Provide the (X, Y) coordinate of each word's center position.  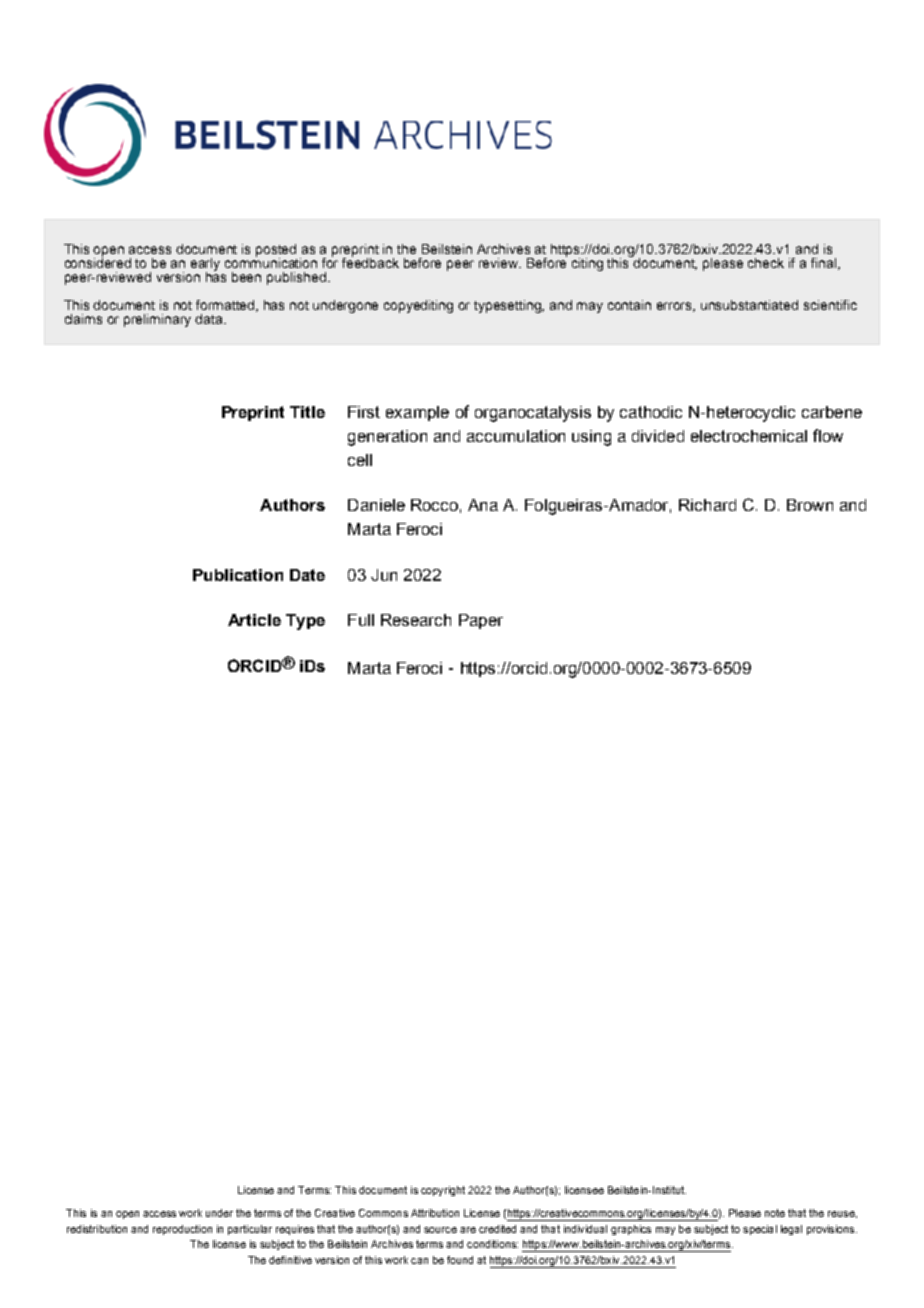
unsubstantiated (749, 305)
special (760, 1230)
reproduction (182, 1230)
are (468, 1230)
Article (254, 620)
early (205, 265)
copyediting (418, 306)
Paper (481, 621)
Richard (707, 505)
